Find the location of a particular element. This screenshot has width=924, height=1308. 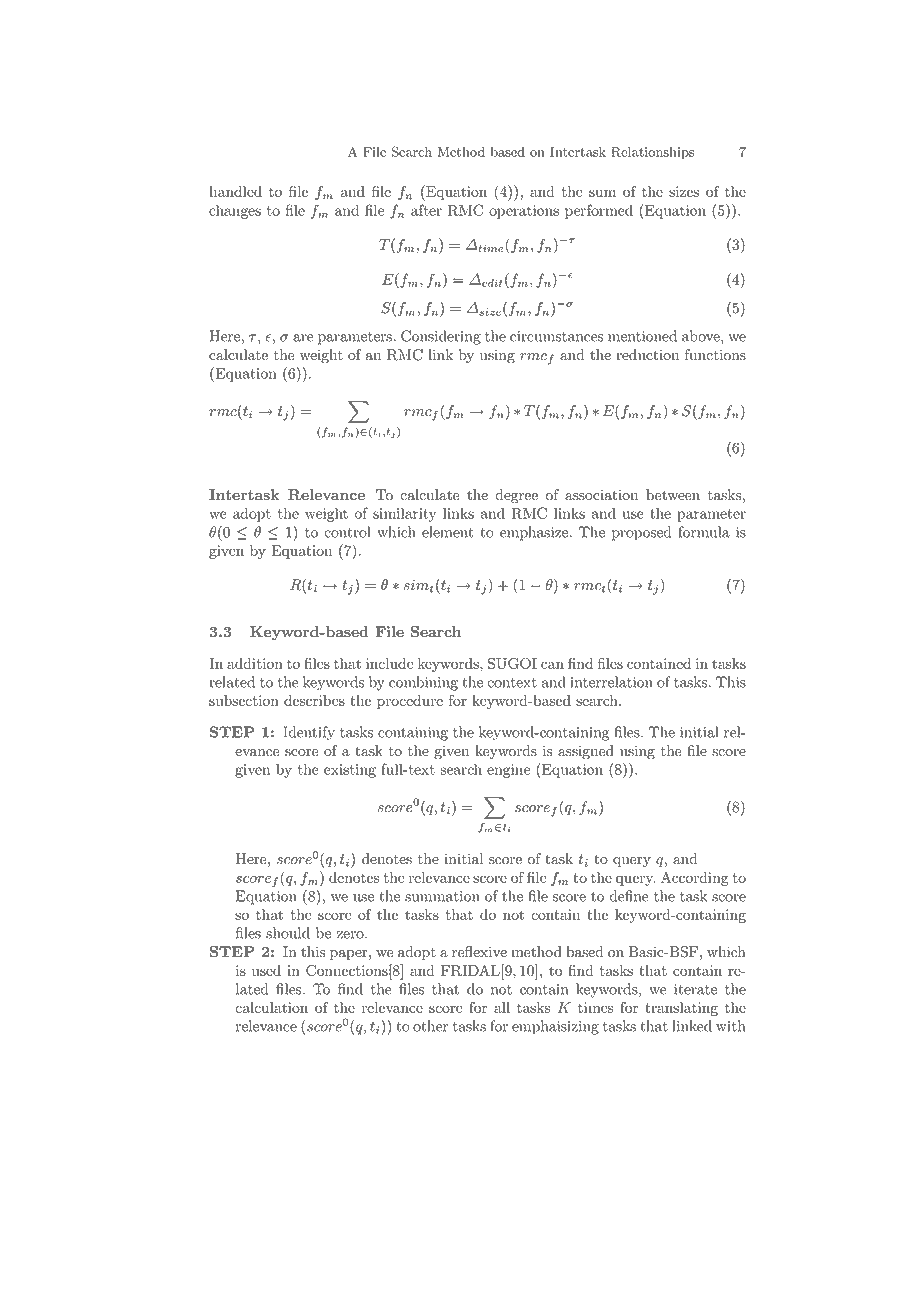

control is located at coordinates (347, 532).
